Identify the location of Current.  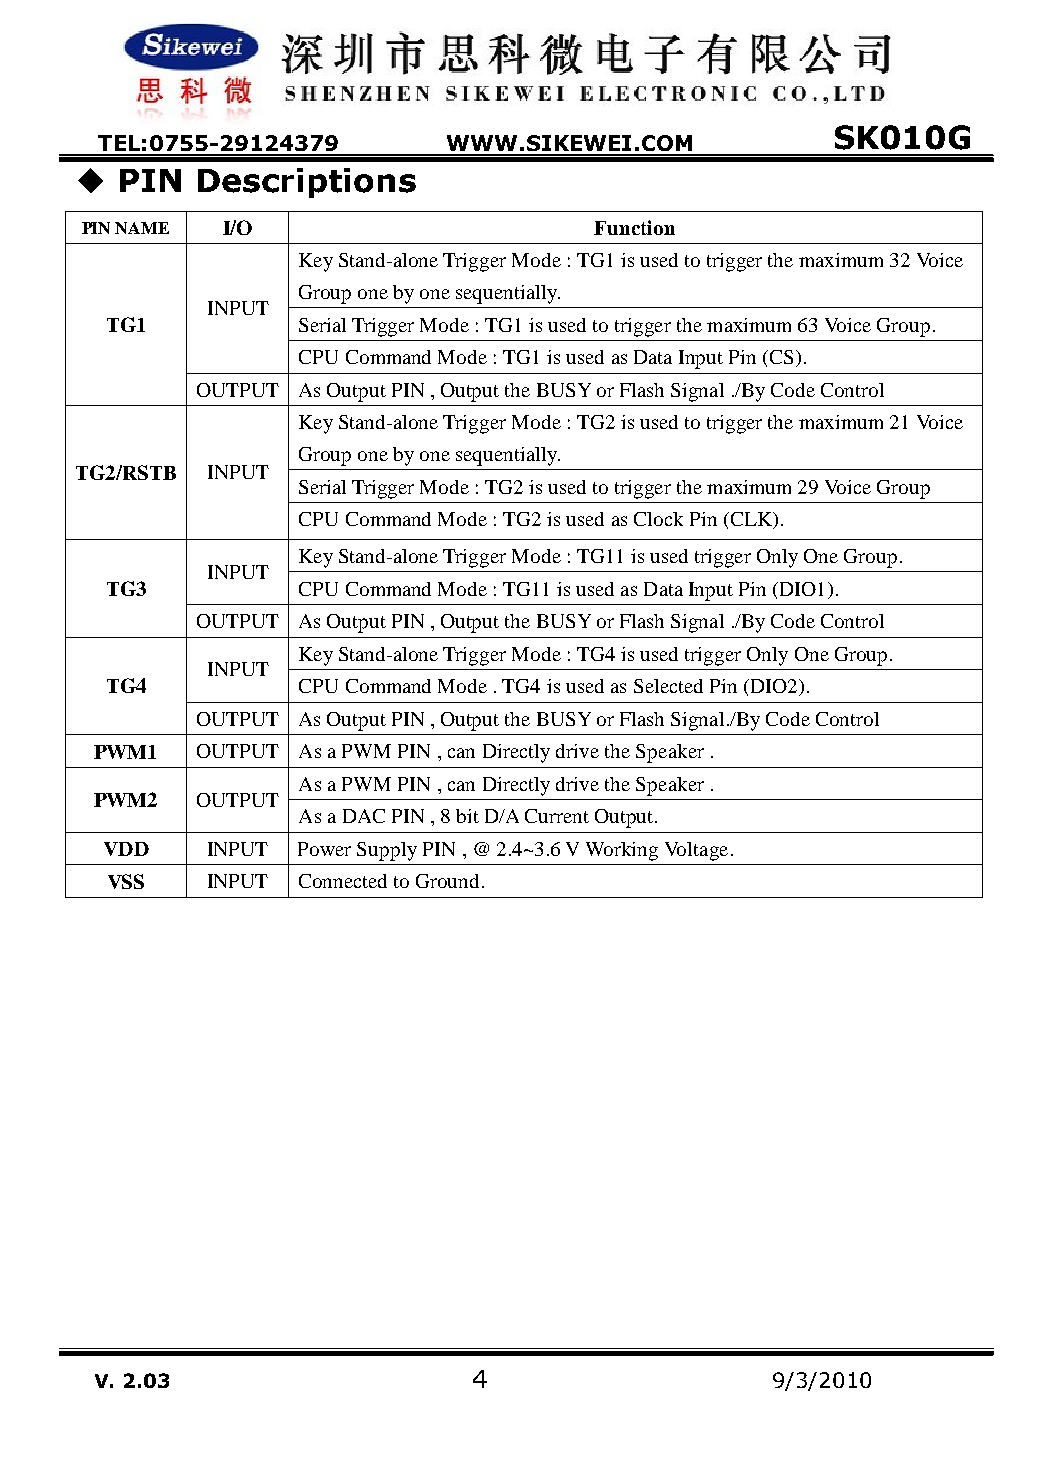
(557, 816).
